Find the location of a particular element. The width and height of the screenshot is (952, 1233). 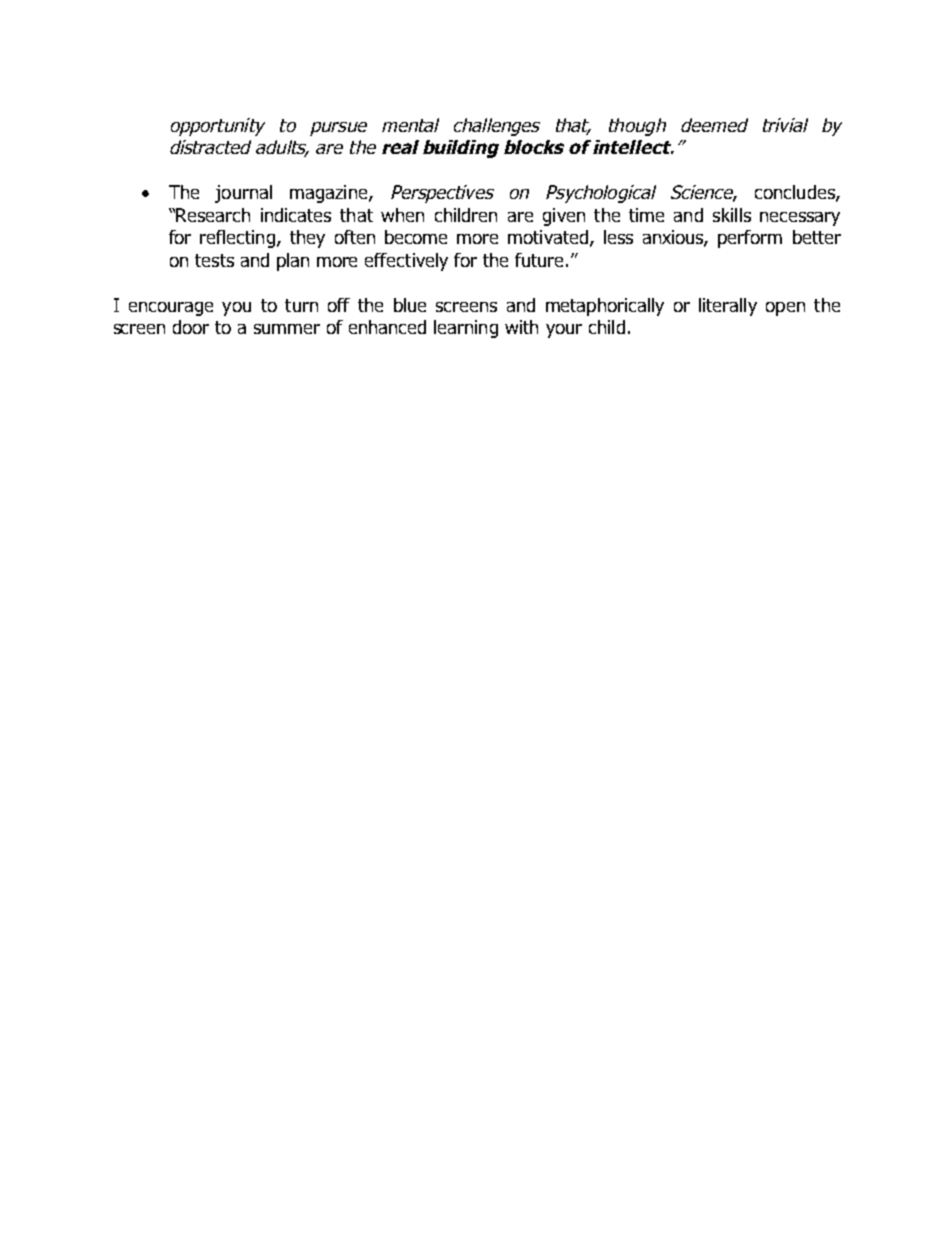

with is located at coordinates (521, 327).
